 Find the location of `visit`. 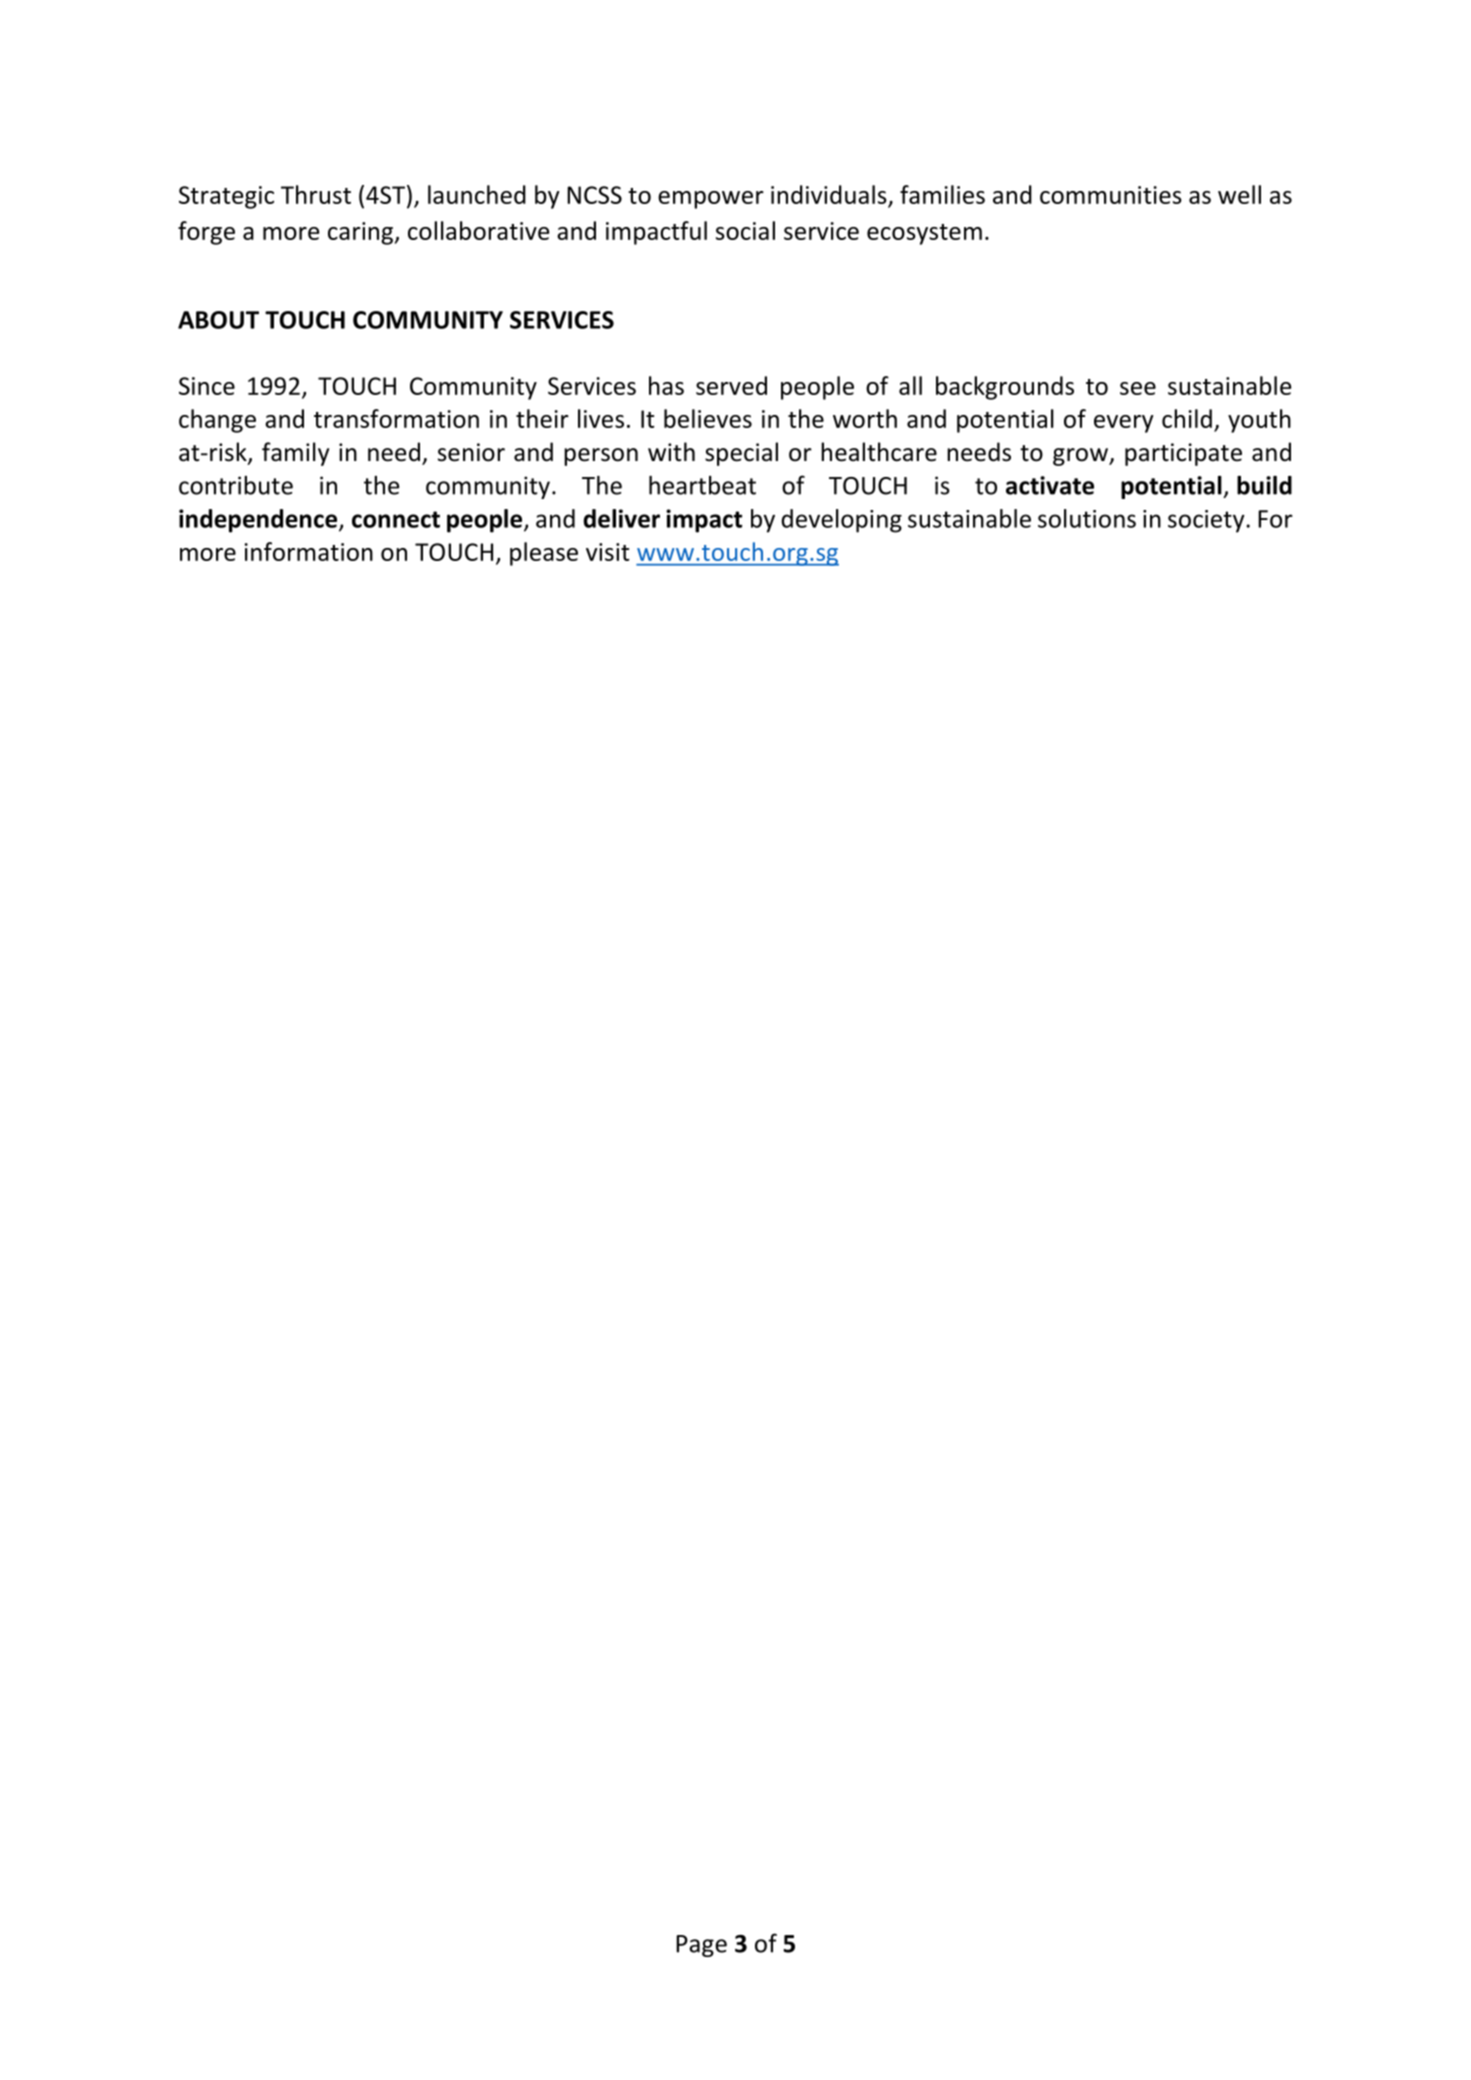

visit is located at coordinates (608, 552).
